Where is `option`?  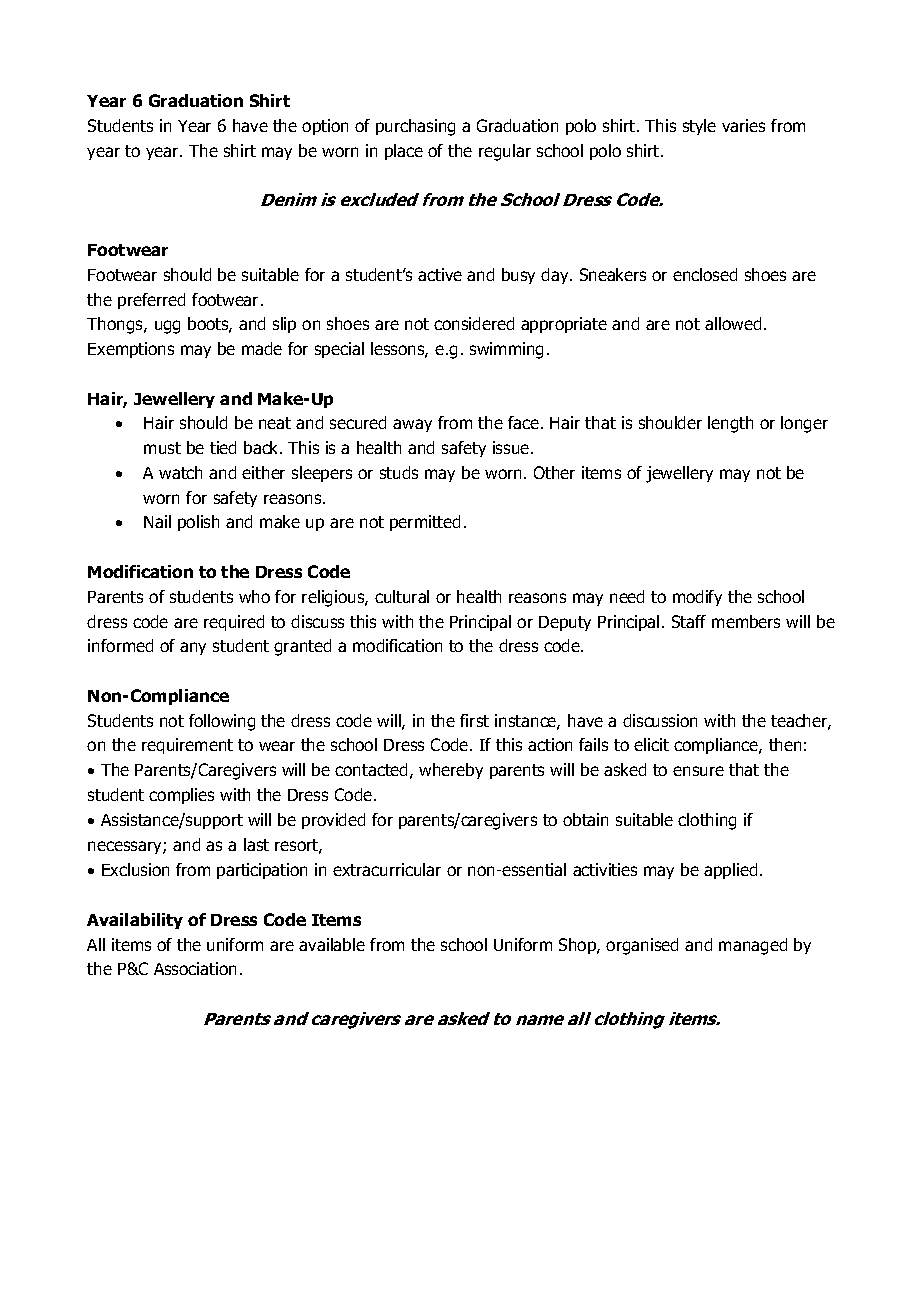
option is located at coordinates (325, 127).
